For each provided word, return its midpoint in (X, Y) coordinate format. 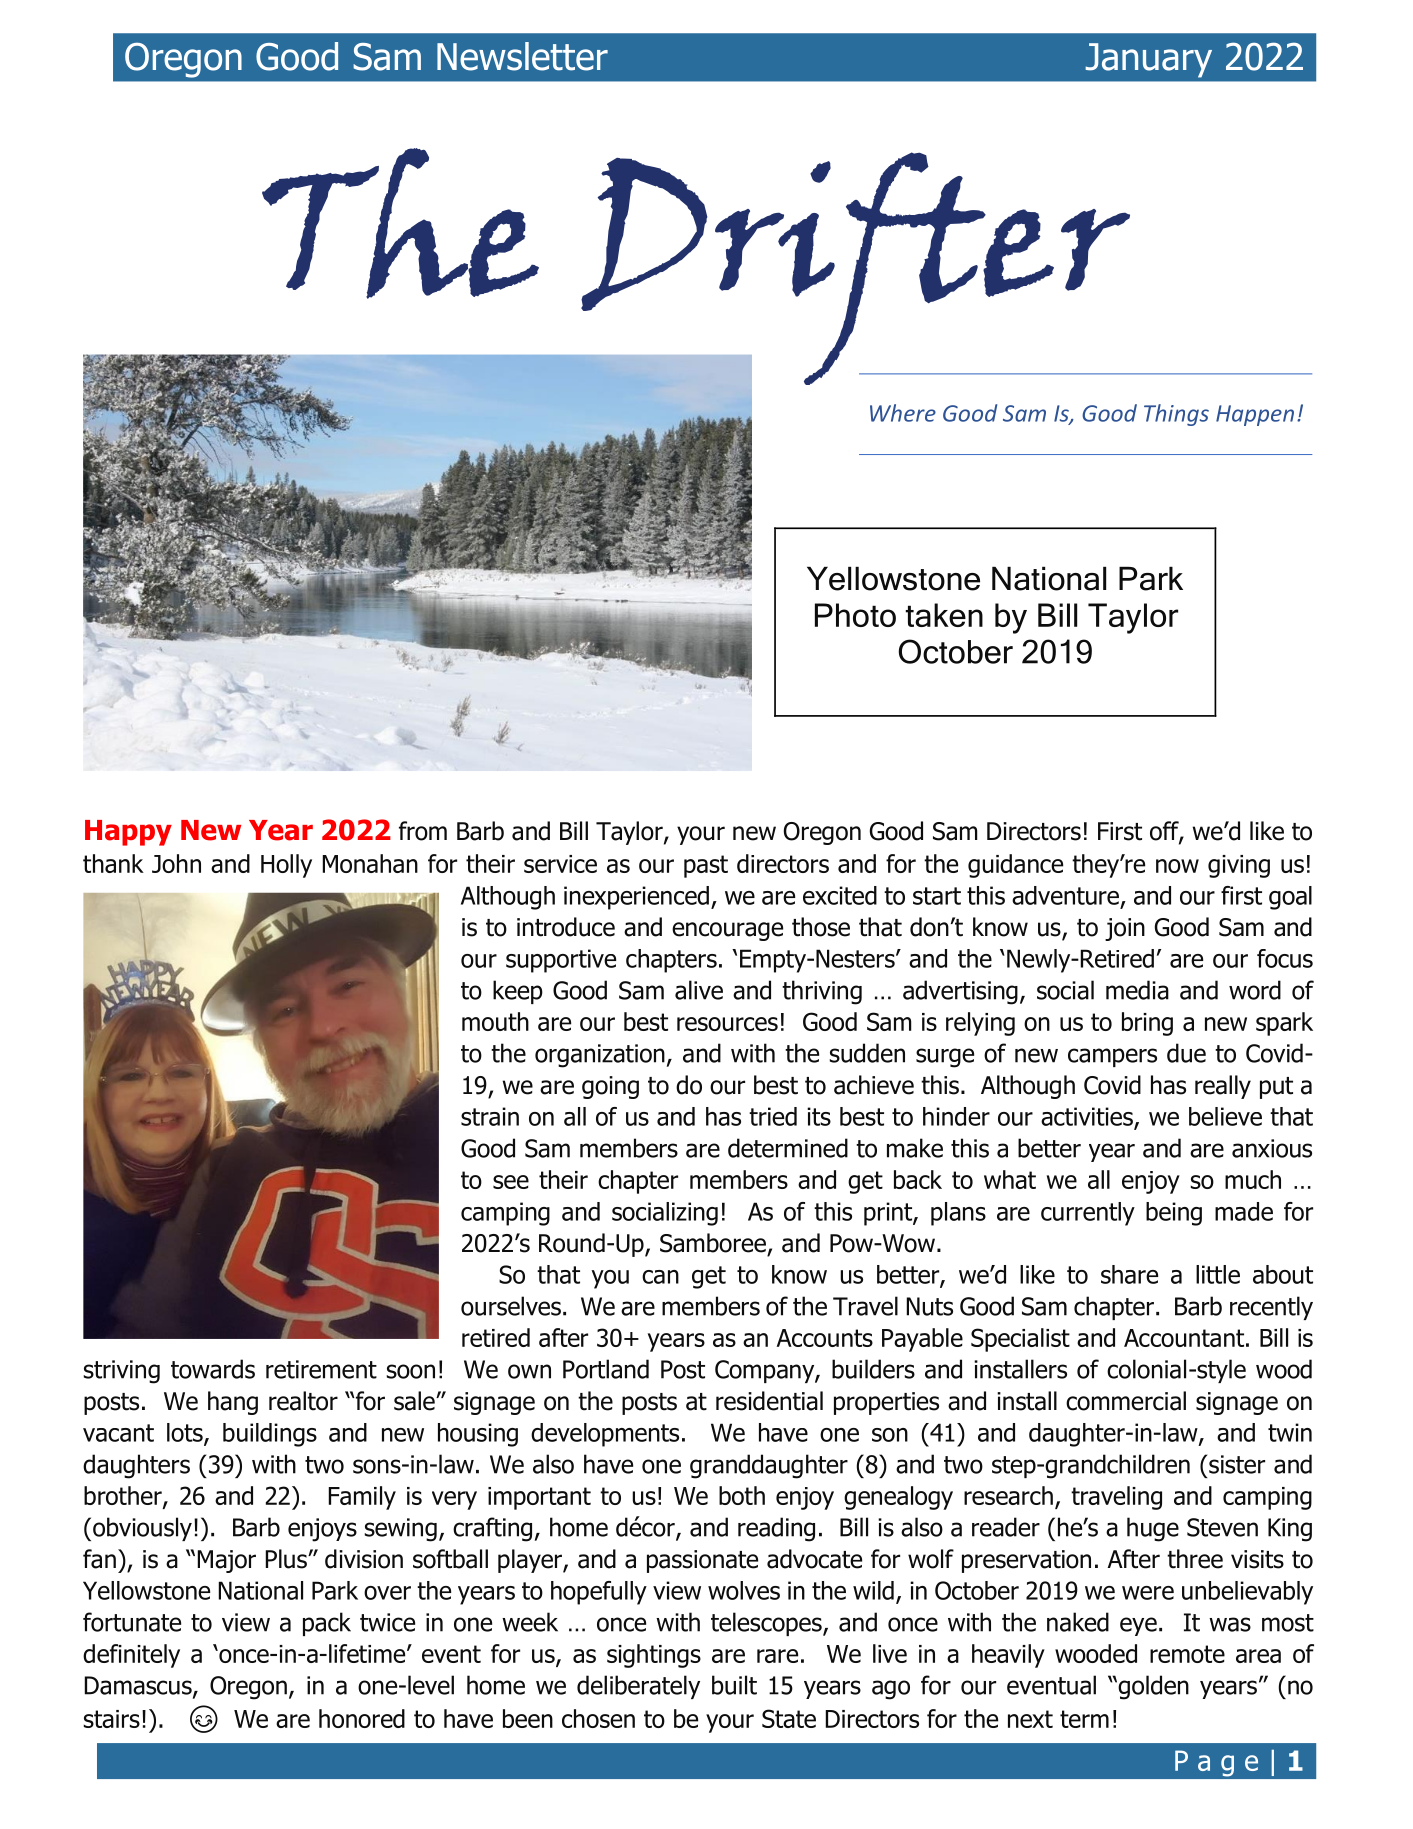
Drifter (855, 269)
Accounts (825, 1338)
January (1148, 60)
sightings (654, 1656)
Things (1176, 415)
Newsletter (522, 56)
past (706, 866)
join (1125, 929)
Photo (855, 615)
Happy (128, 833)
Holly (286, 866)
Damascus (139, 1686)
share (1129, 1274)
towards (213, 1369)
